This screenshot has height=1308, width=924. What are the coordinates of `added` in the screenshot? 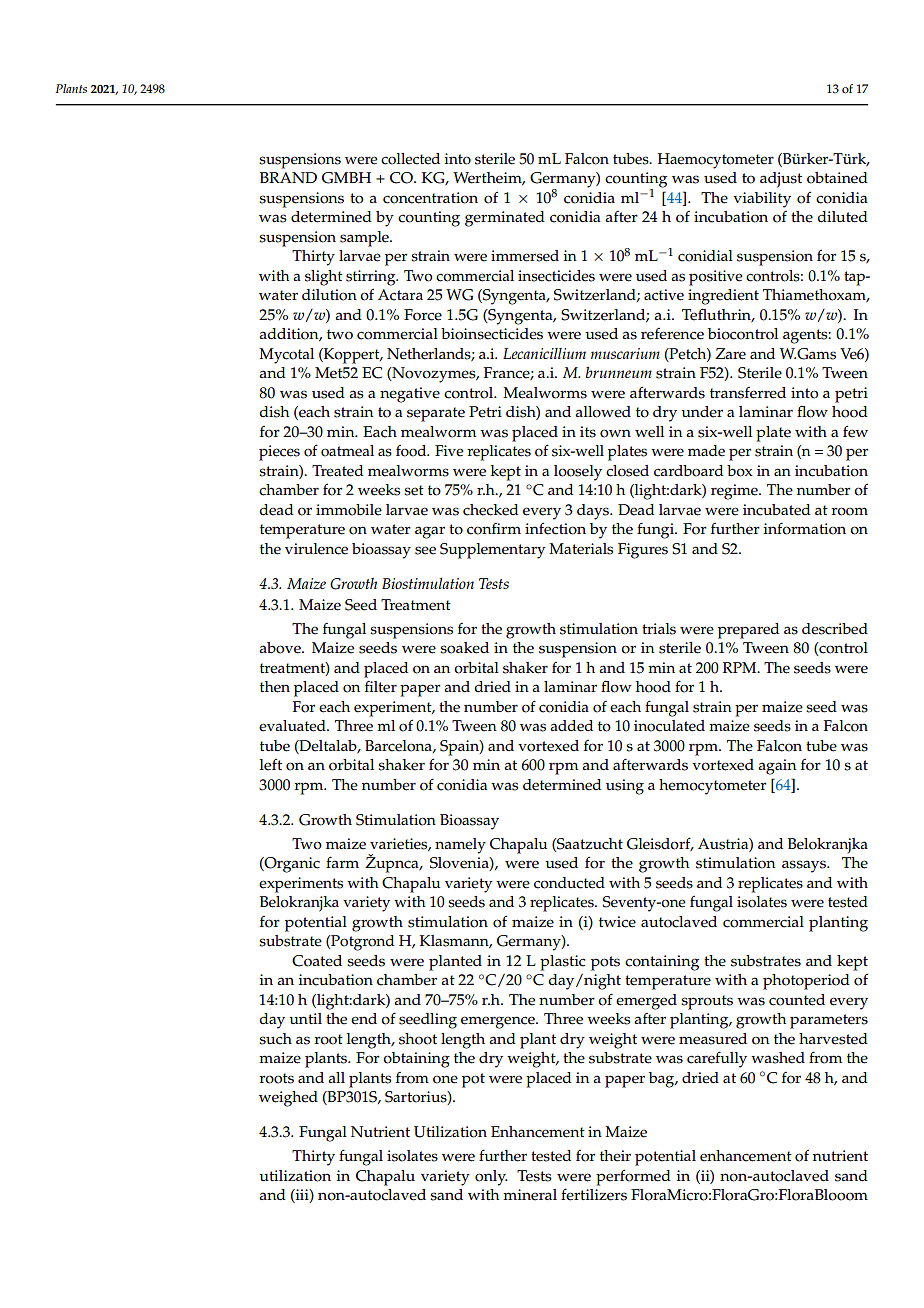 It's located at (571, 726).
